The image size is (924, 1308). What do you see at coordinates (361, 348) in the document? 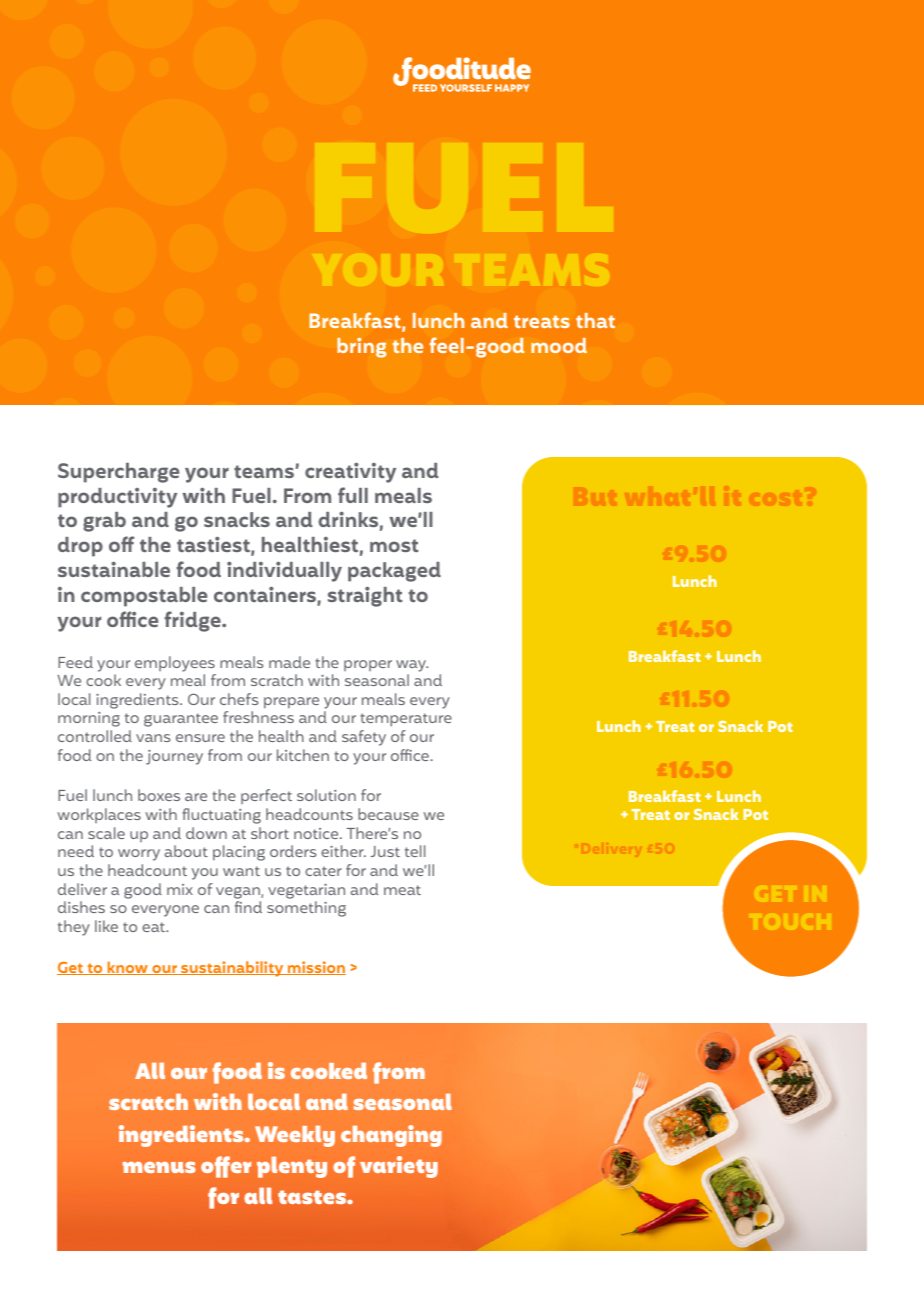
I see `bring` at bounding box center [361, 348].
